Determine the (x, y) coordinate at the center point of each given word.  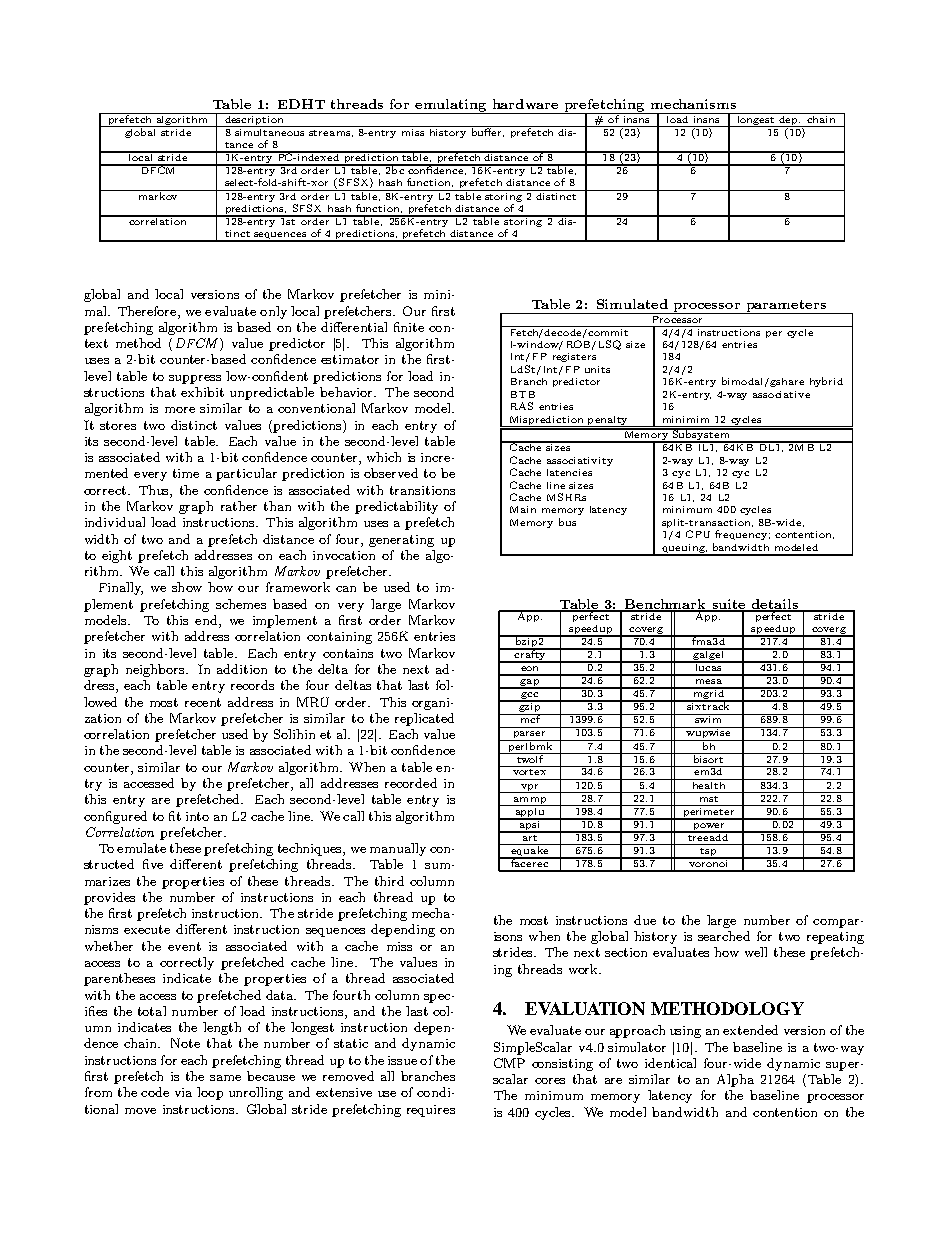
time (186, 473)
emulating (451, 106)
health (709, 784)
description (254, 120)
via (183, 1092)
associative (781, 394)
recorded (411, 783)
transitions (422, 490)
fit (175, 816)
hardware (525, 104)
